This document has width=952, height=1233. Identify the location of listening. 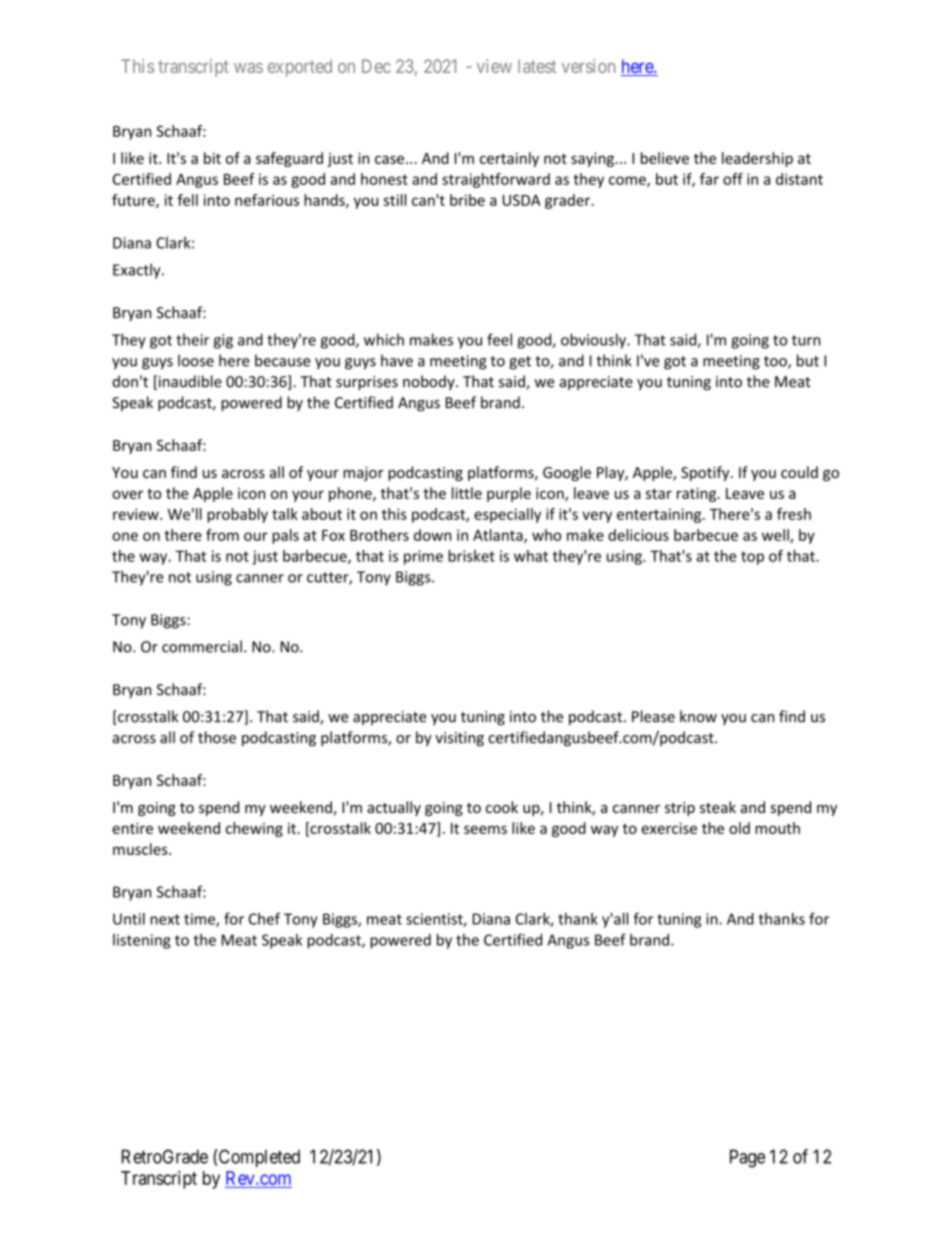
(141, 941).
